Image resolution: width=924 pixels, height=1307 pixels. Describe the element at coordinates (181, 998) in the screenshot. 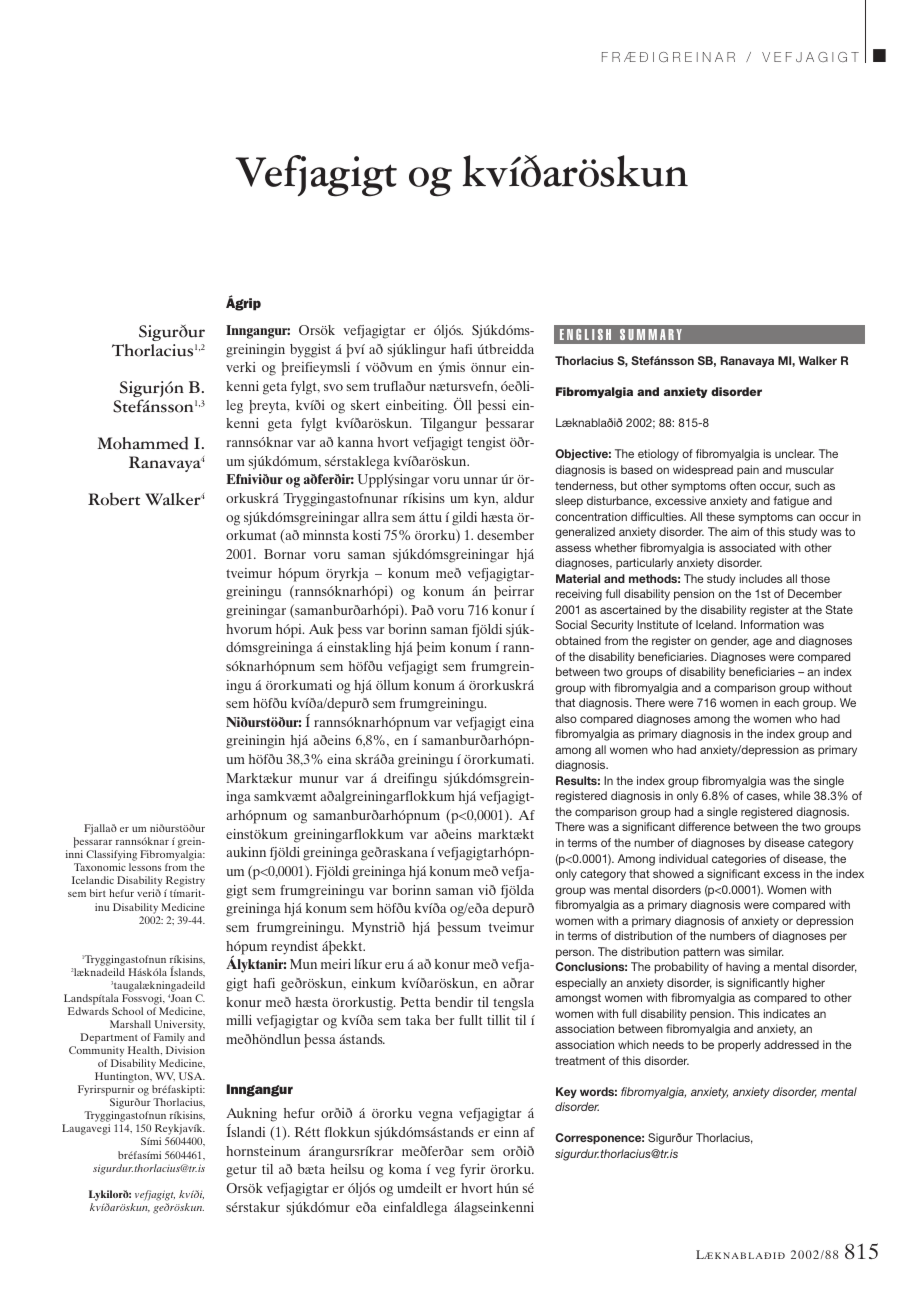

I see `Joan` at that location.
